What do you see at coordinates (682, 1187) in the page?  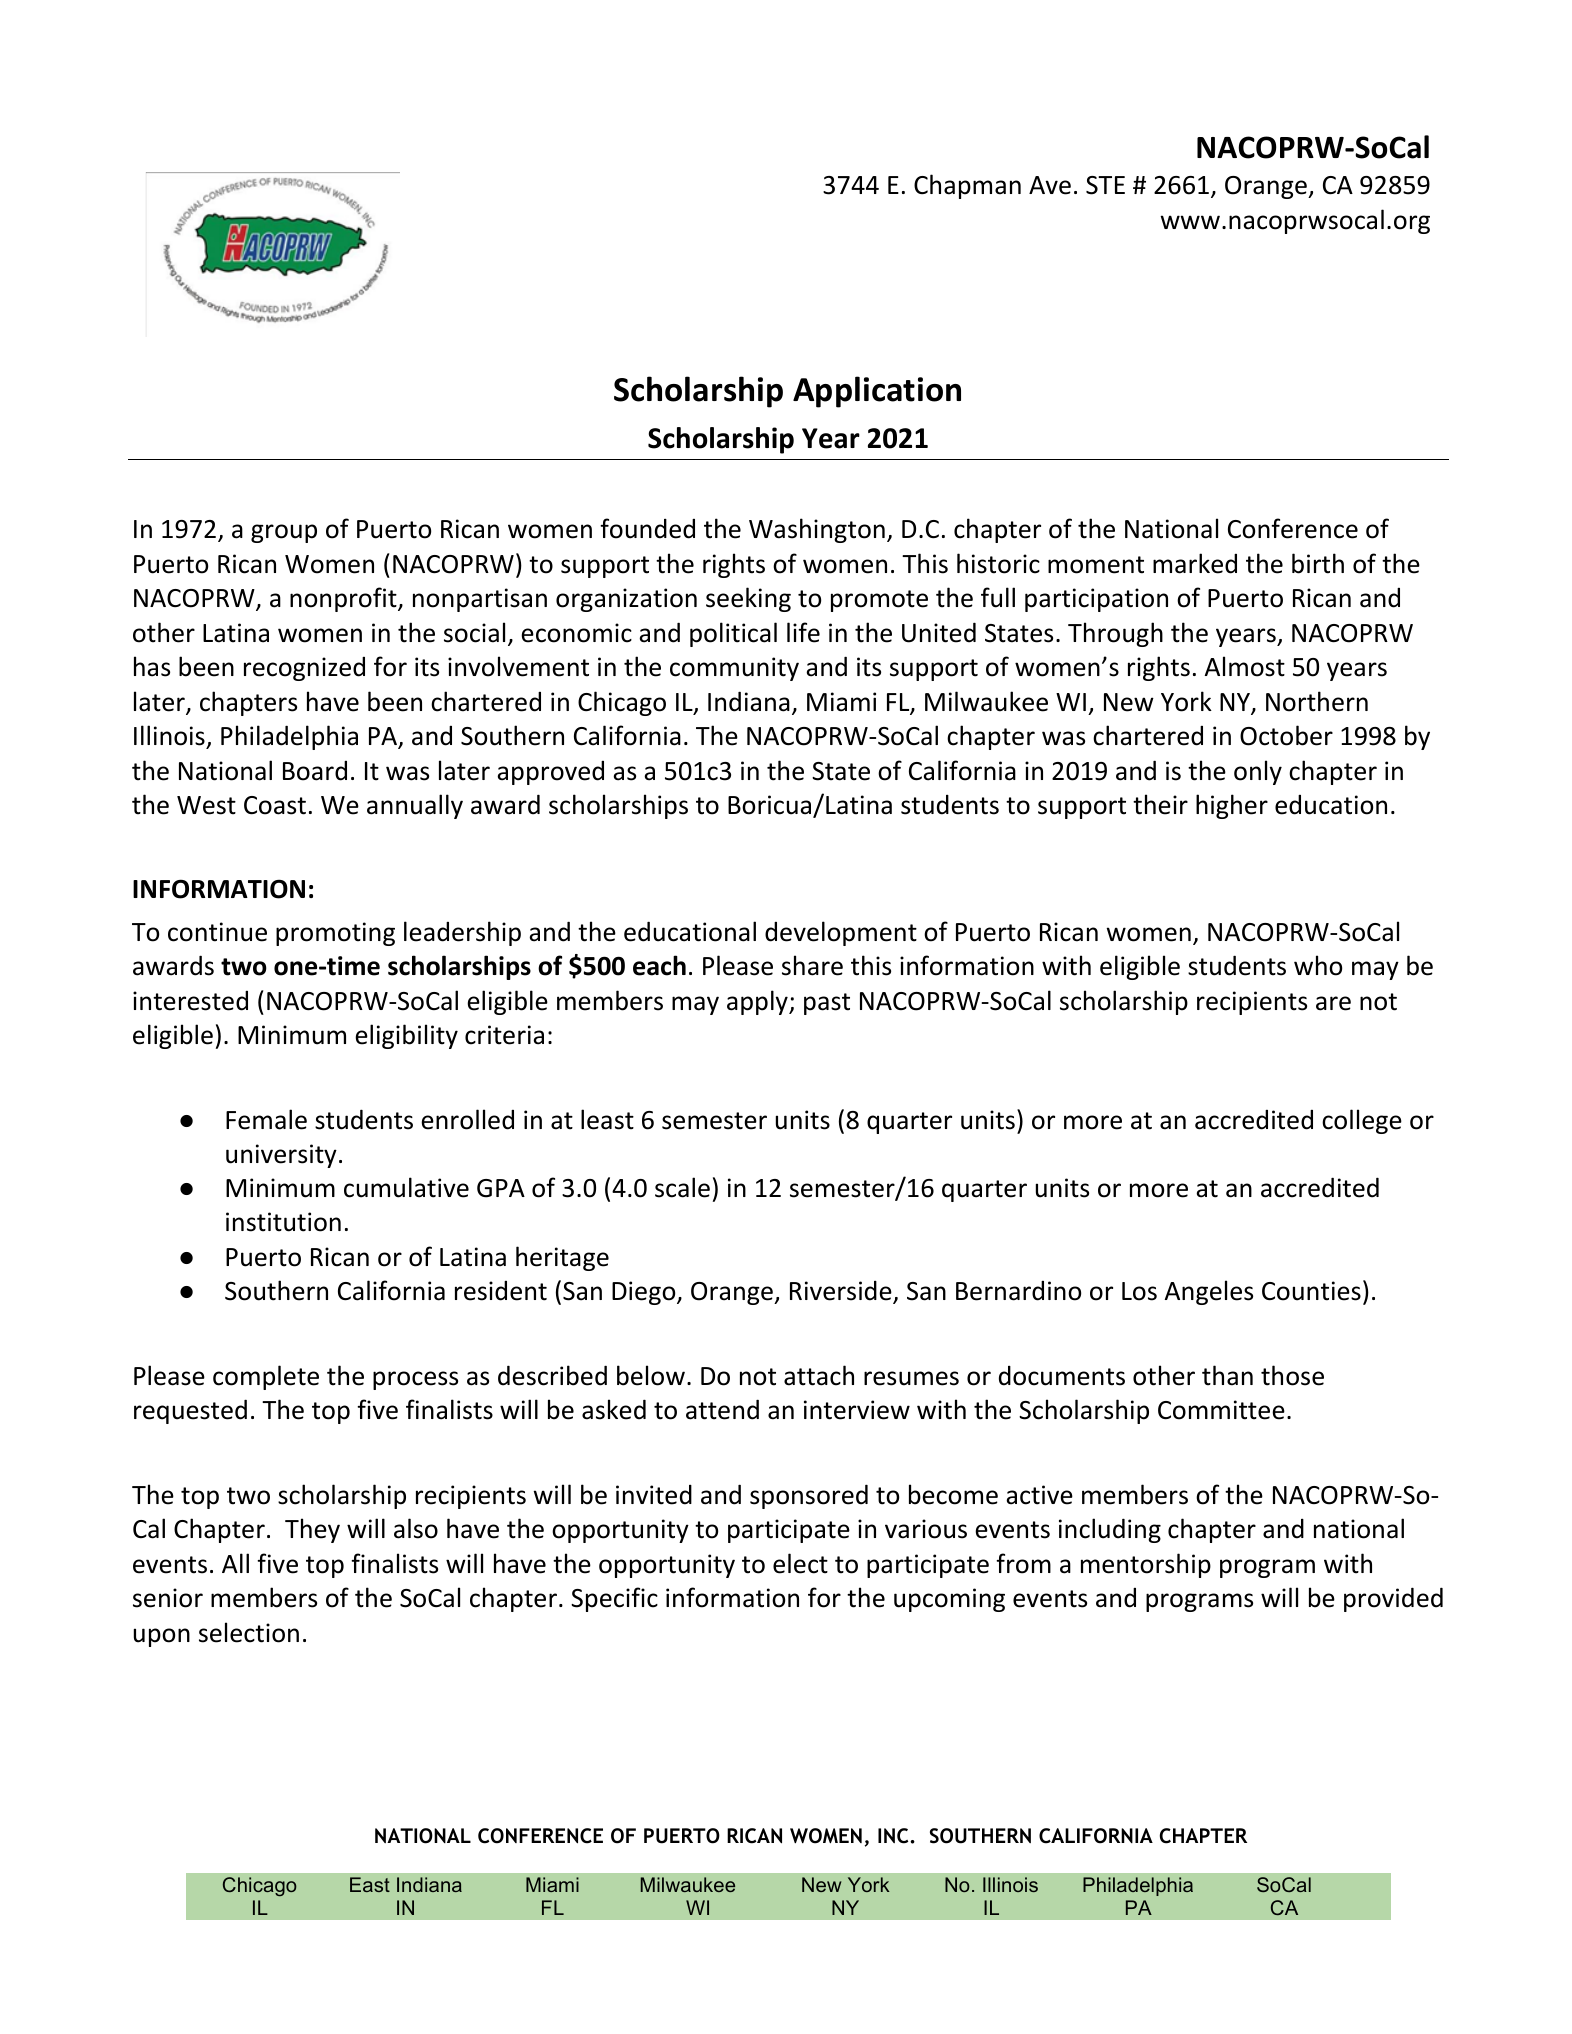 I see `scale` at bounding box center [682, 1187].
